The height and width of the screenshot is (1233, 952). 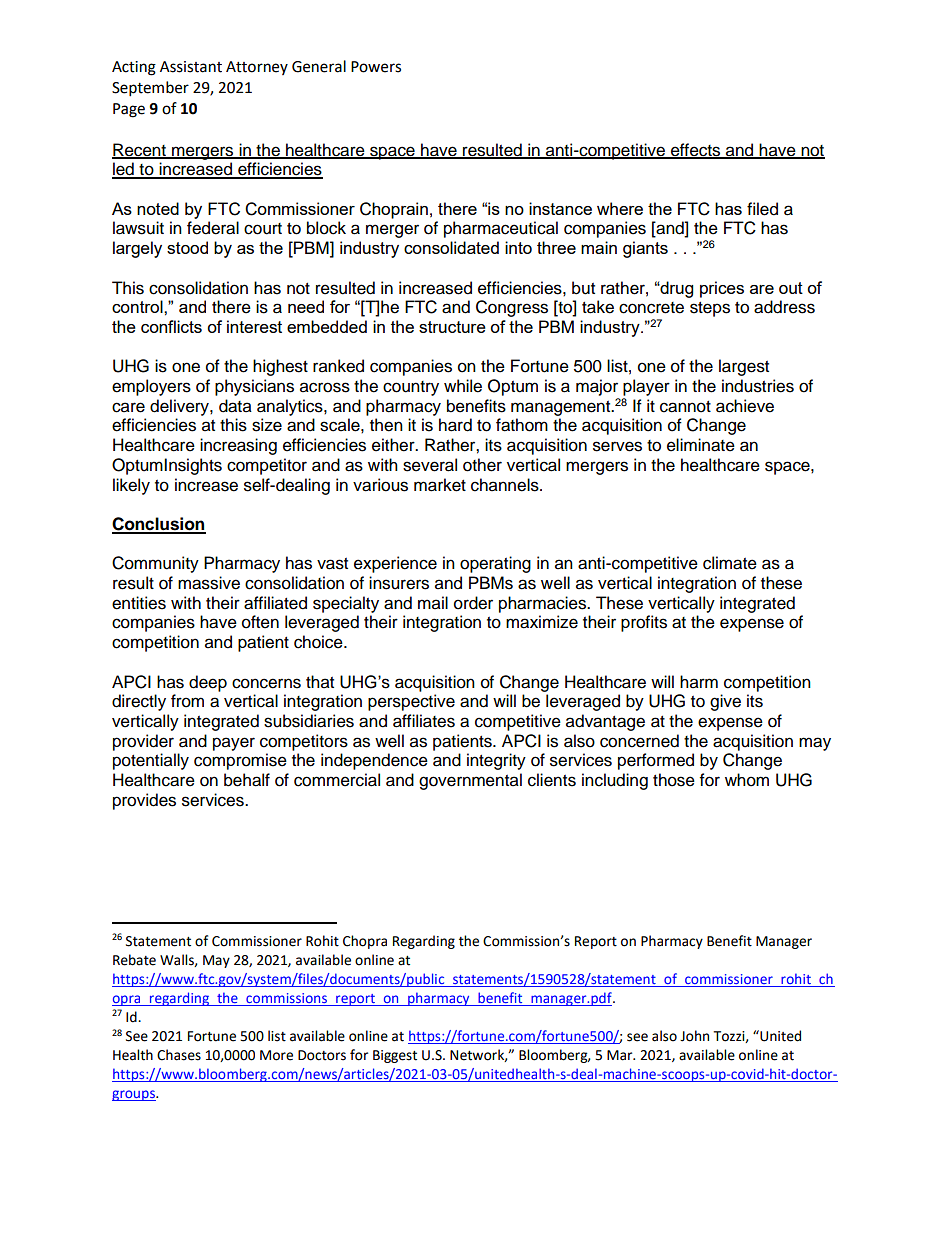 What do you see at coordinates (171, 326) in the screenshot?
I see `conflicts` at bounding box center [171, 326].
